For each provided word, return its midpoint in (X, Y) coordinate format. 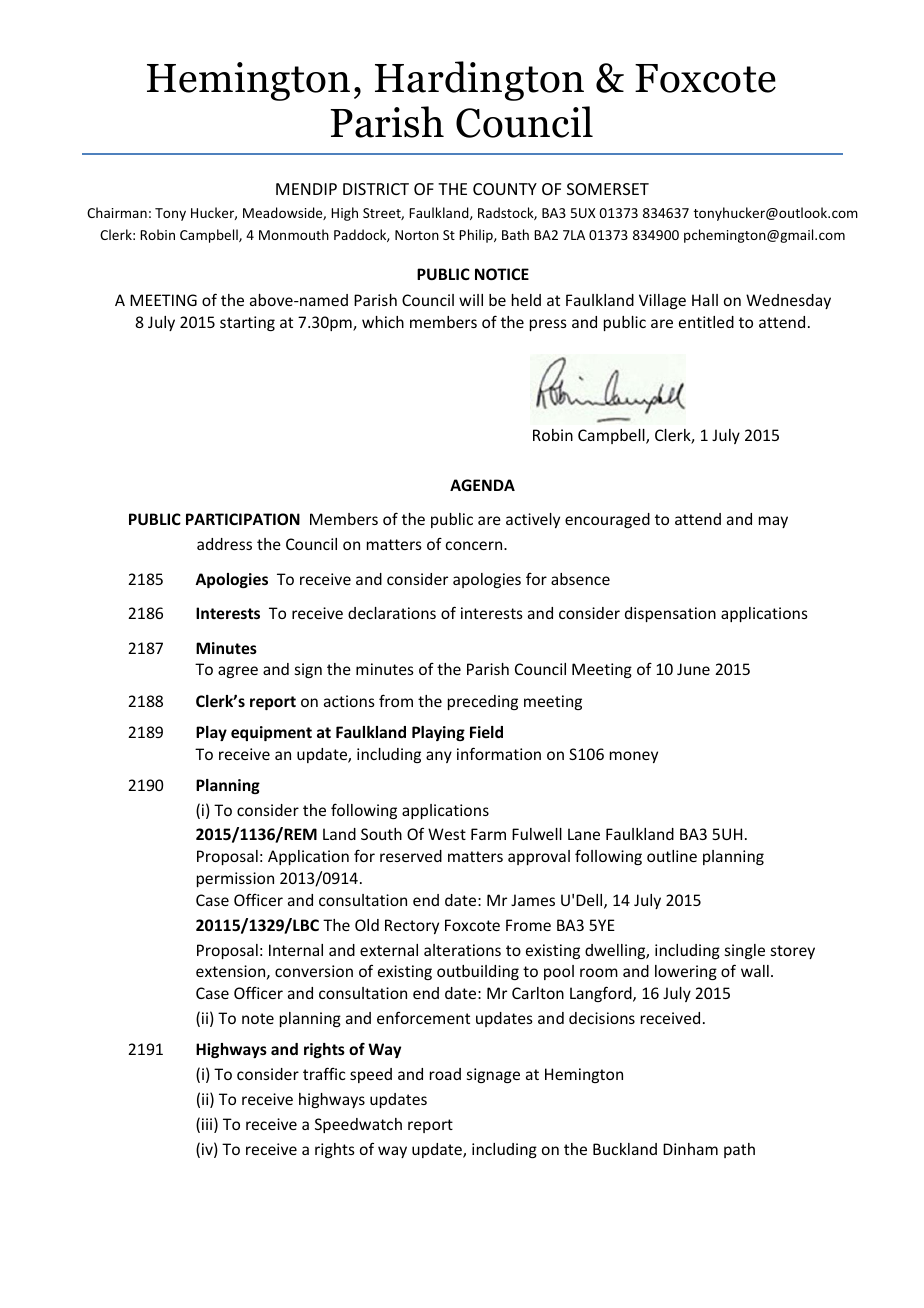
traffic (324, 1073)
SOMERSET (608, 189)
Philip (477, 236)
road (445, 1074)
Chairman (117, 212)
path (739, 1150)
